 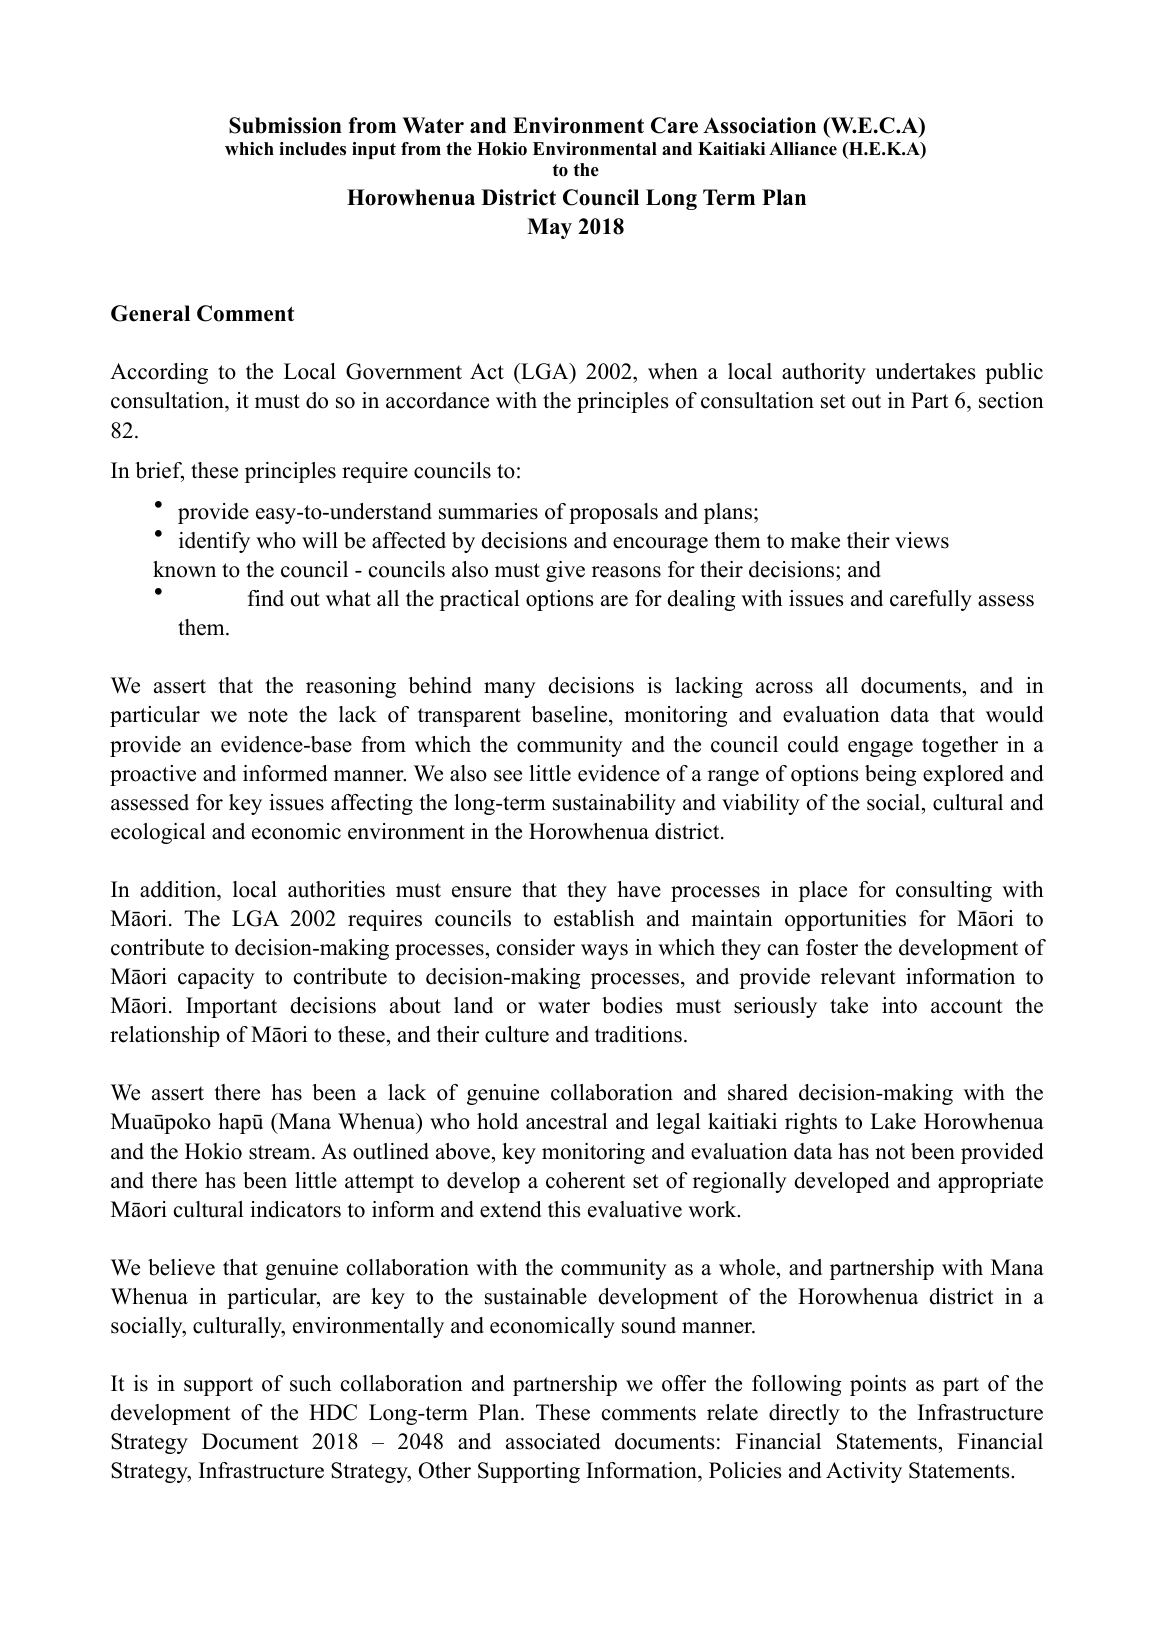 I want to click on Submission, so click(x=285, y=125).
